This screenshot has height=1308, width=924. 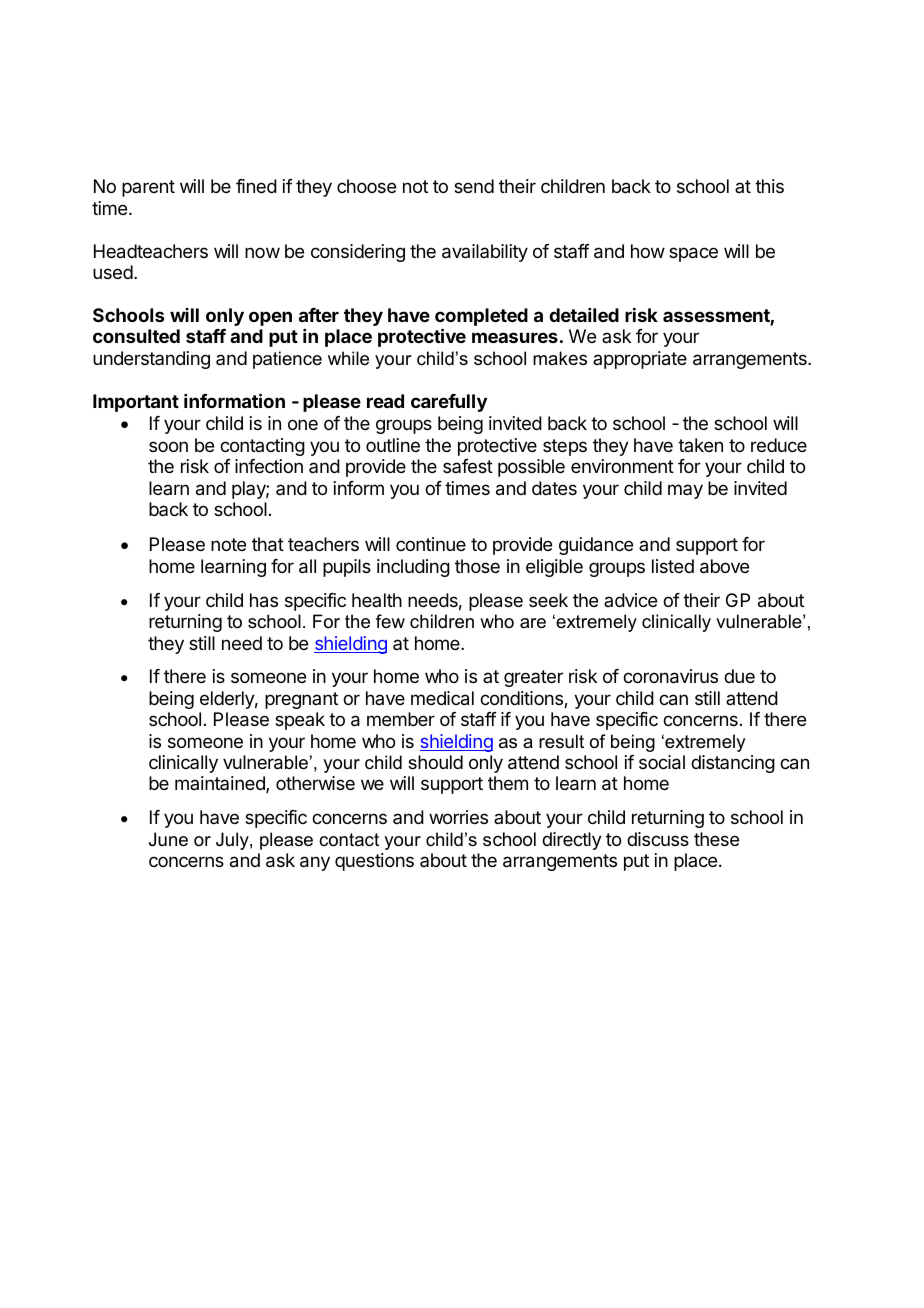 I want to click on these, so click(x=716, y=839).
